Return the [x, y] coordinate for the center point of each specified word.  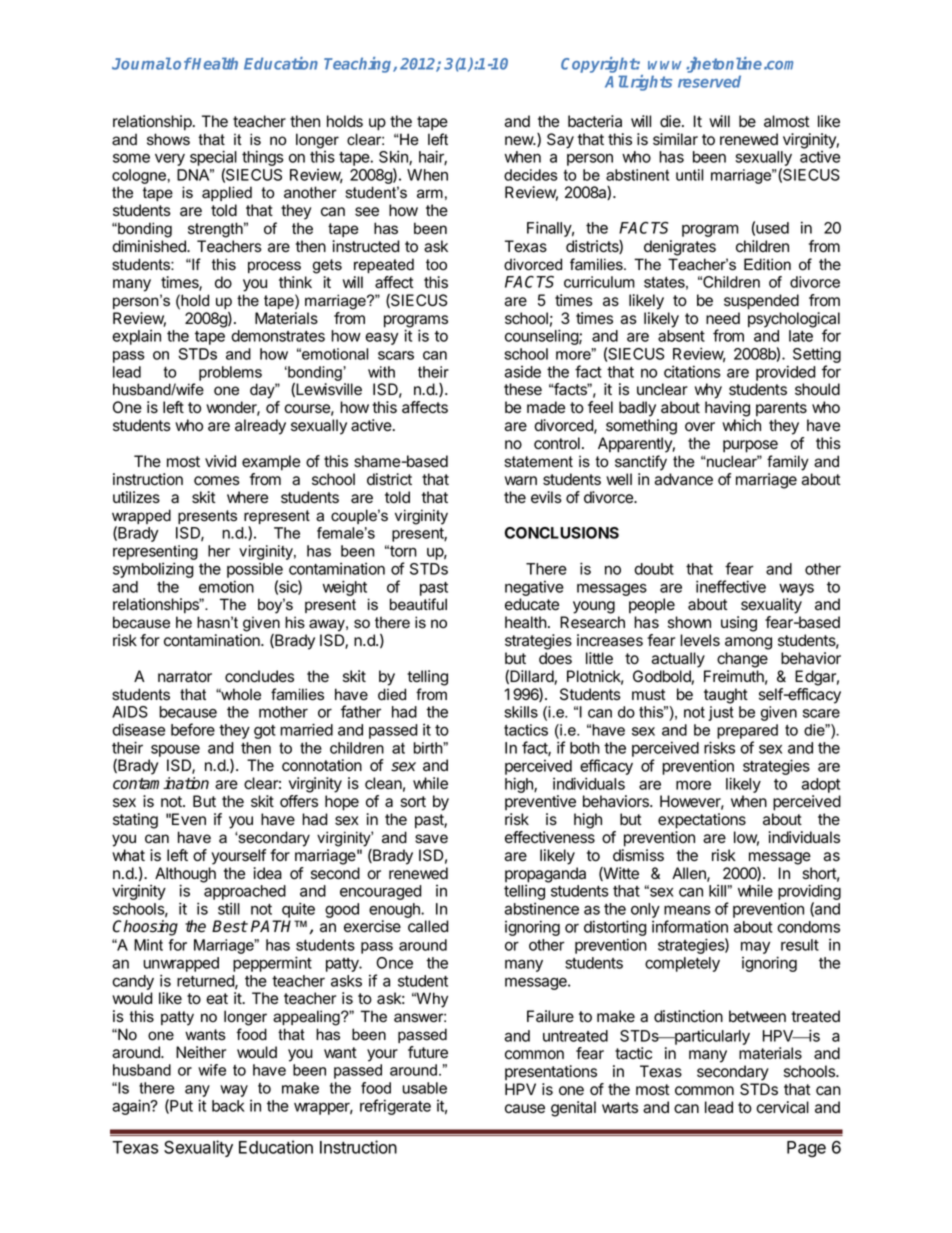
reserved [709, 81]
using [739, 624]
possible [255, 571]
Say [560, 141]
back [228, 1106]
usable [425, 1088]
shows [168, 139]
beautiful [418, 604]
